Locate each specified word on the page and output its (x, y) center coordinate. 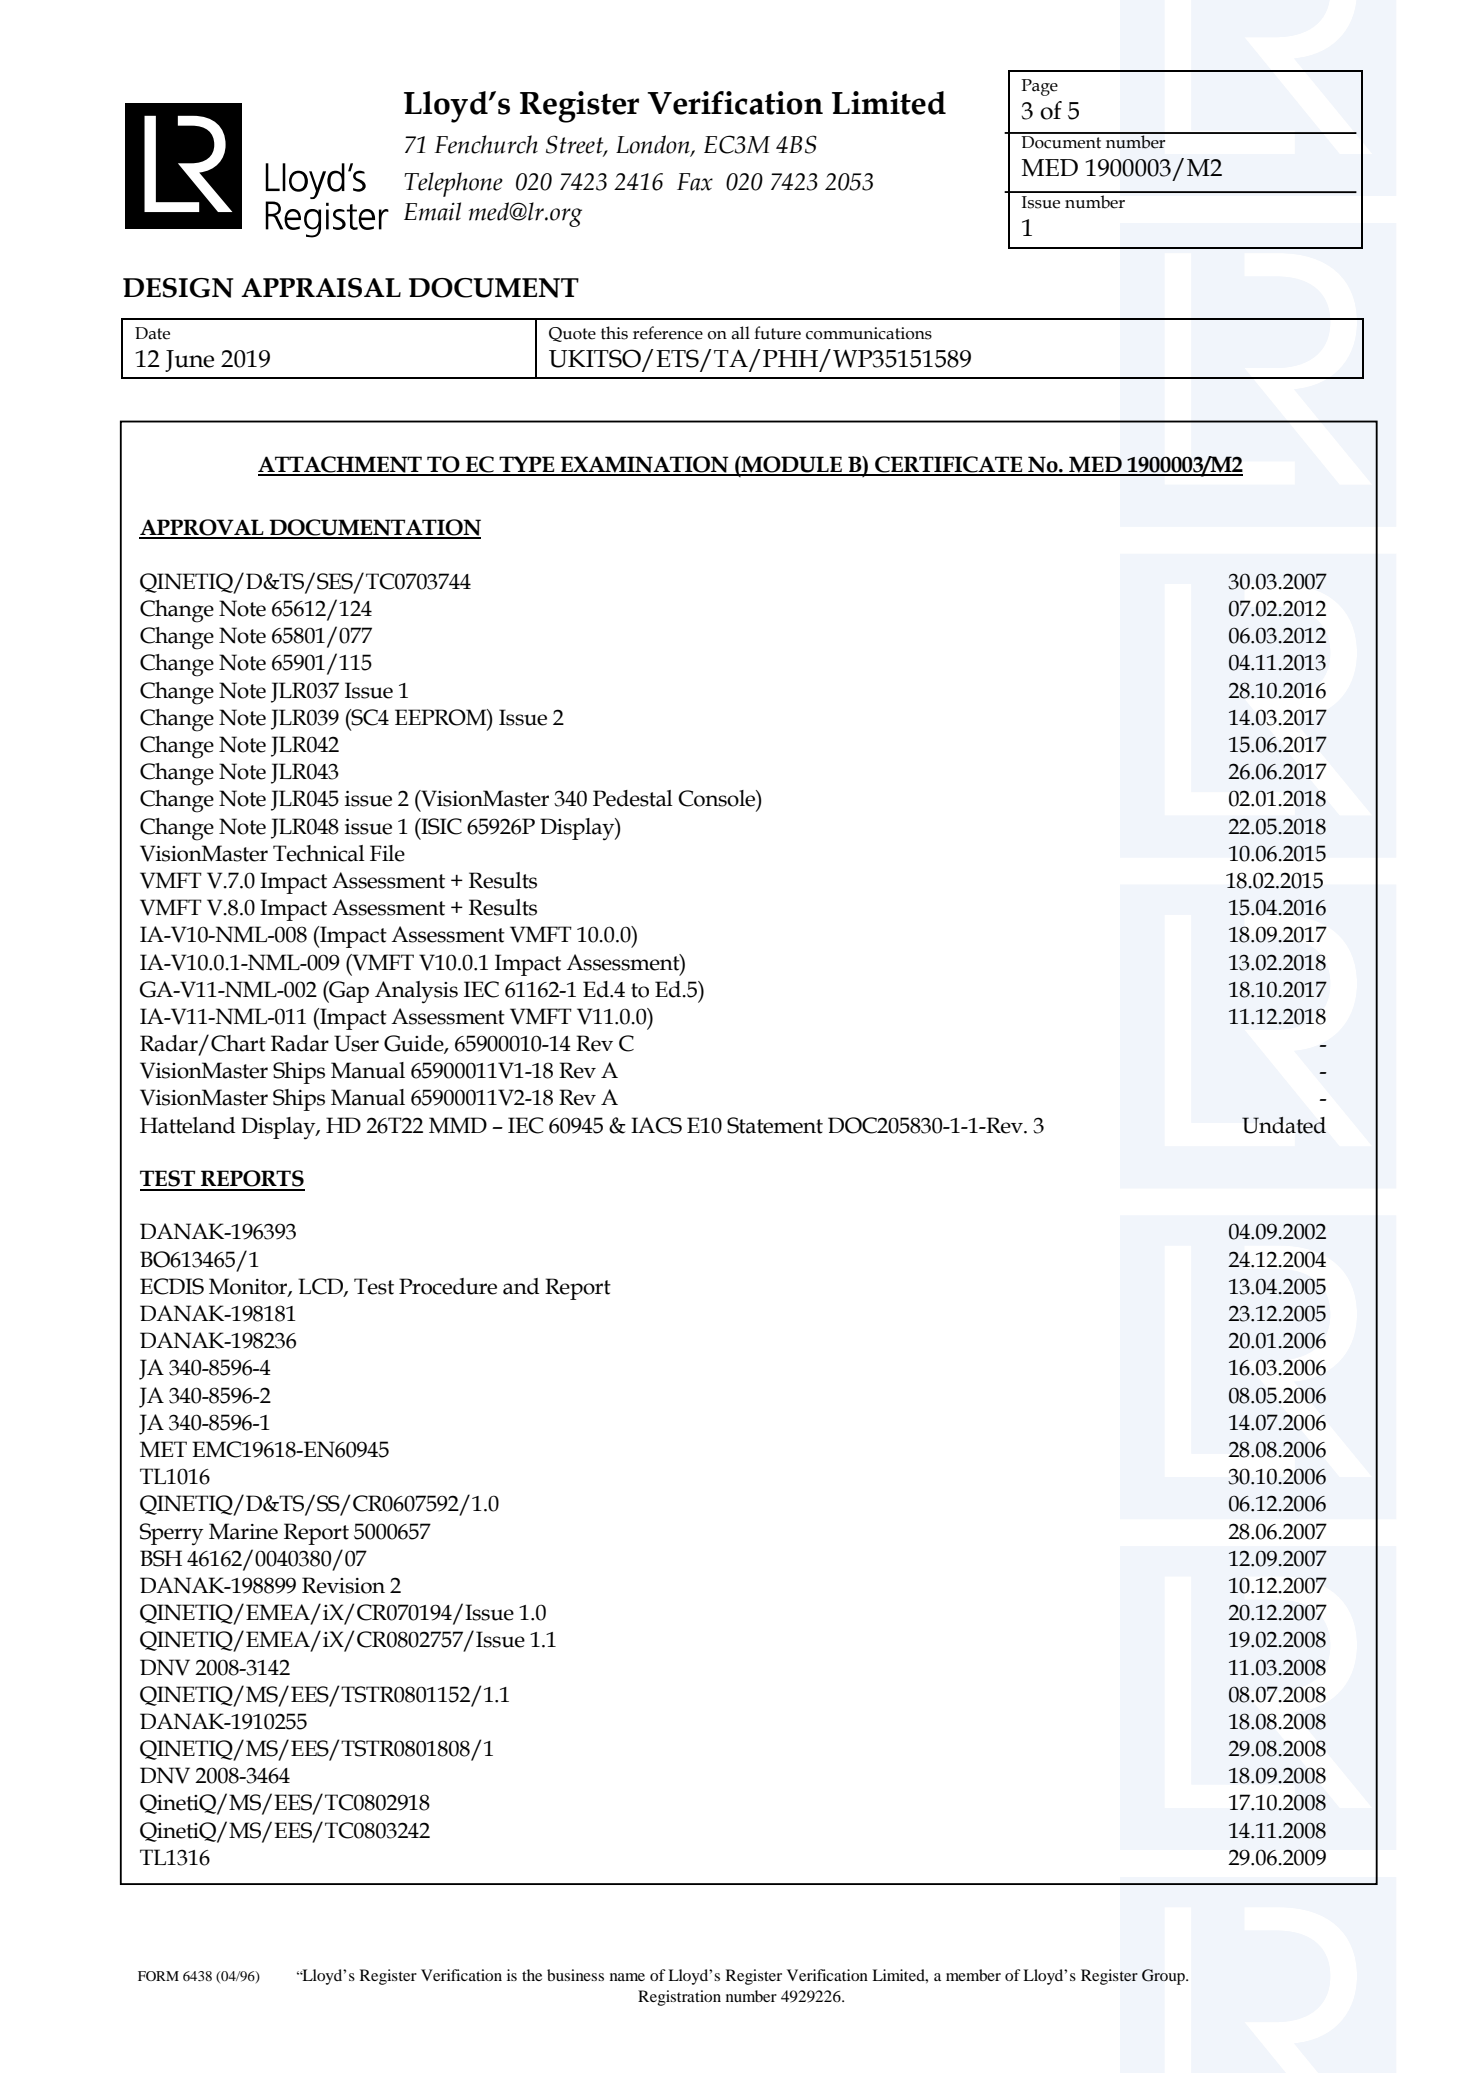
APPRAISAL (321, 288)
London (654, 145)
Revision (343, 1585)
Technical (319, 853)
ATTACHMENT (341, 465)
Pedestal (633, 798)
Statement (775, 1125)
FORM (158, 1976)
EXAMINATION (645, 465)
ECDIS (172, 1286)
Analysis (416, 992)
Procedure (448, 1286)
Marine (243, 1531)
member (973, 1975)
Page (1039, 87)
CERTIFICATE (949, 465)
